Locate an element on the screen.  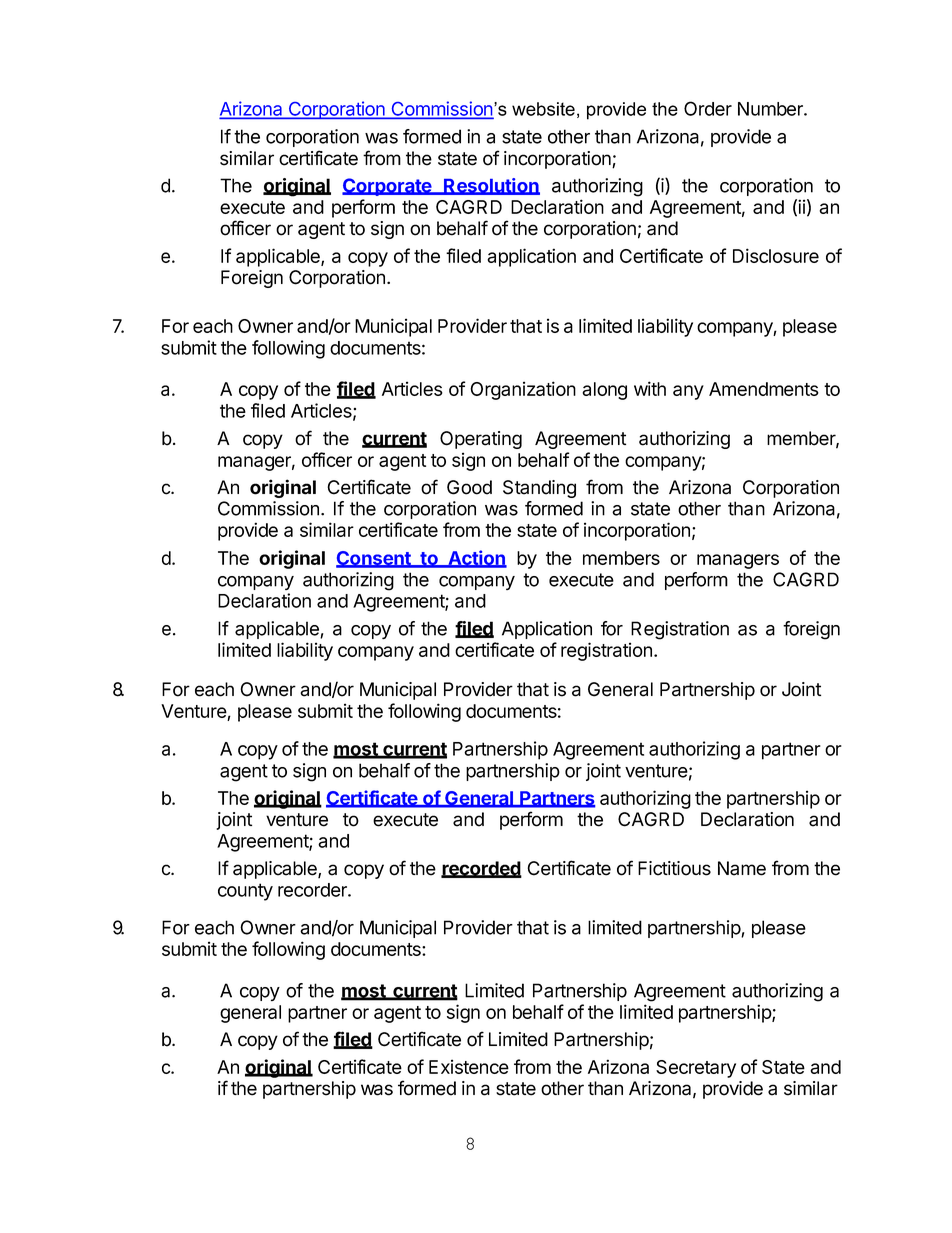
Amendments is located at coordinates (764, 389).
